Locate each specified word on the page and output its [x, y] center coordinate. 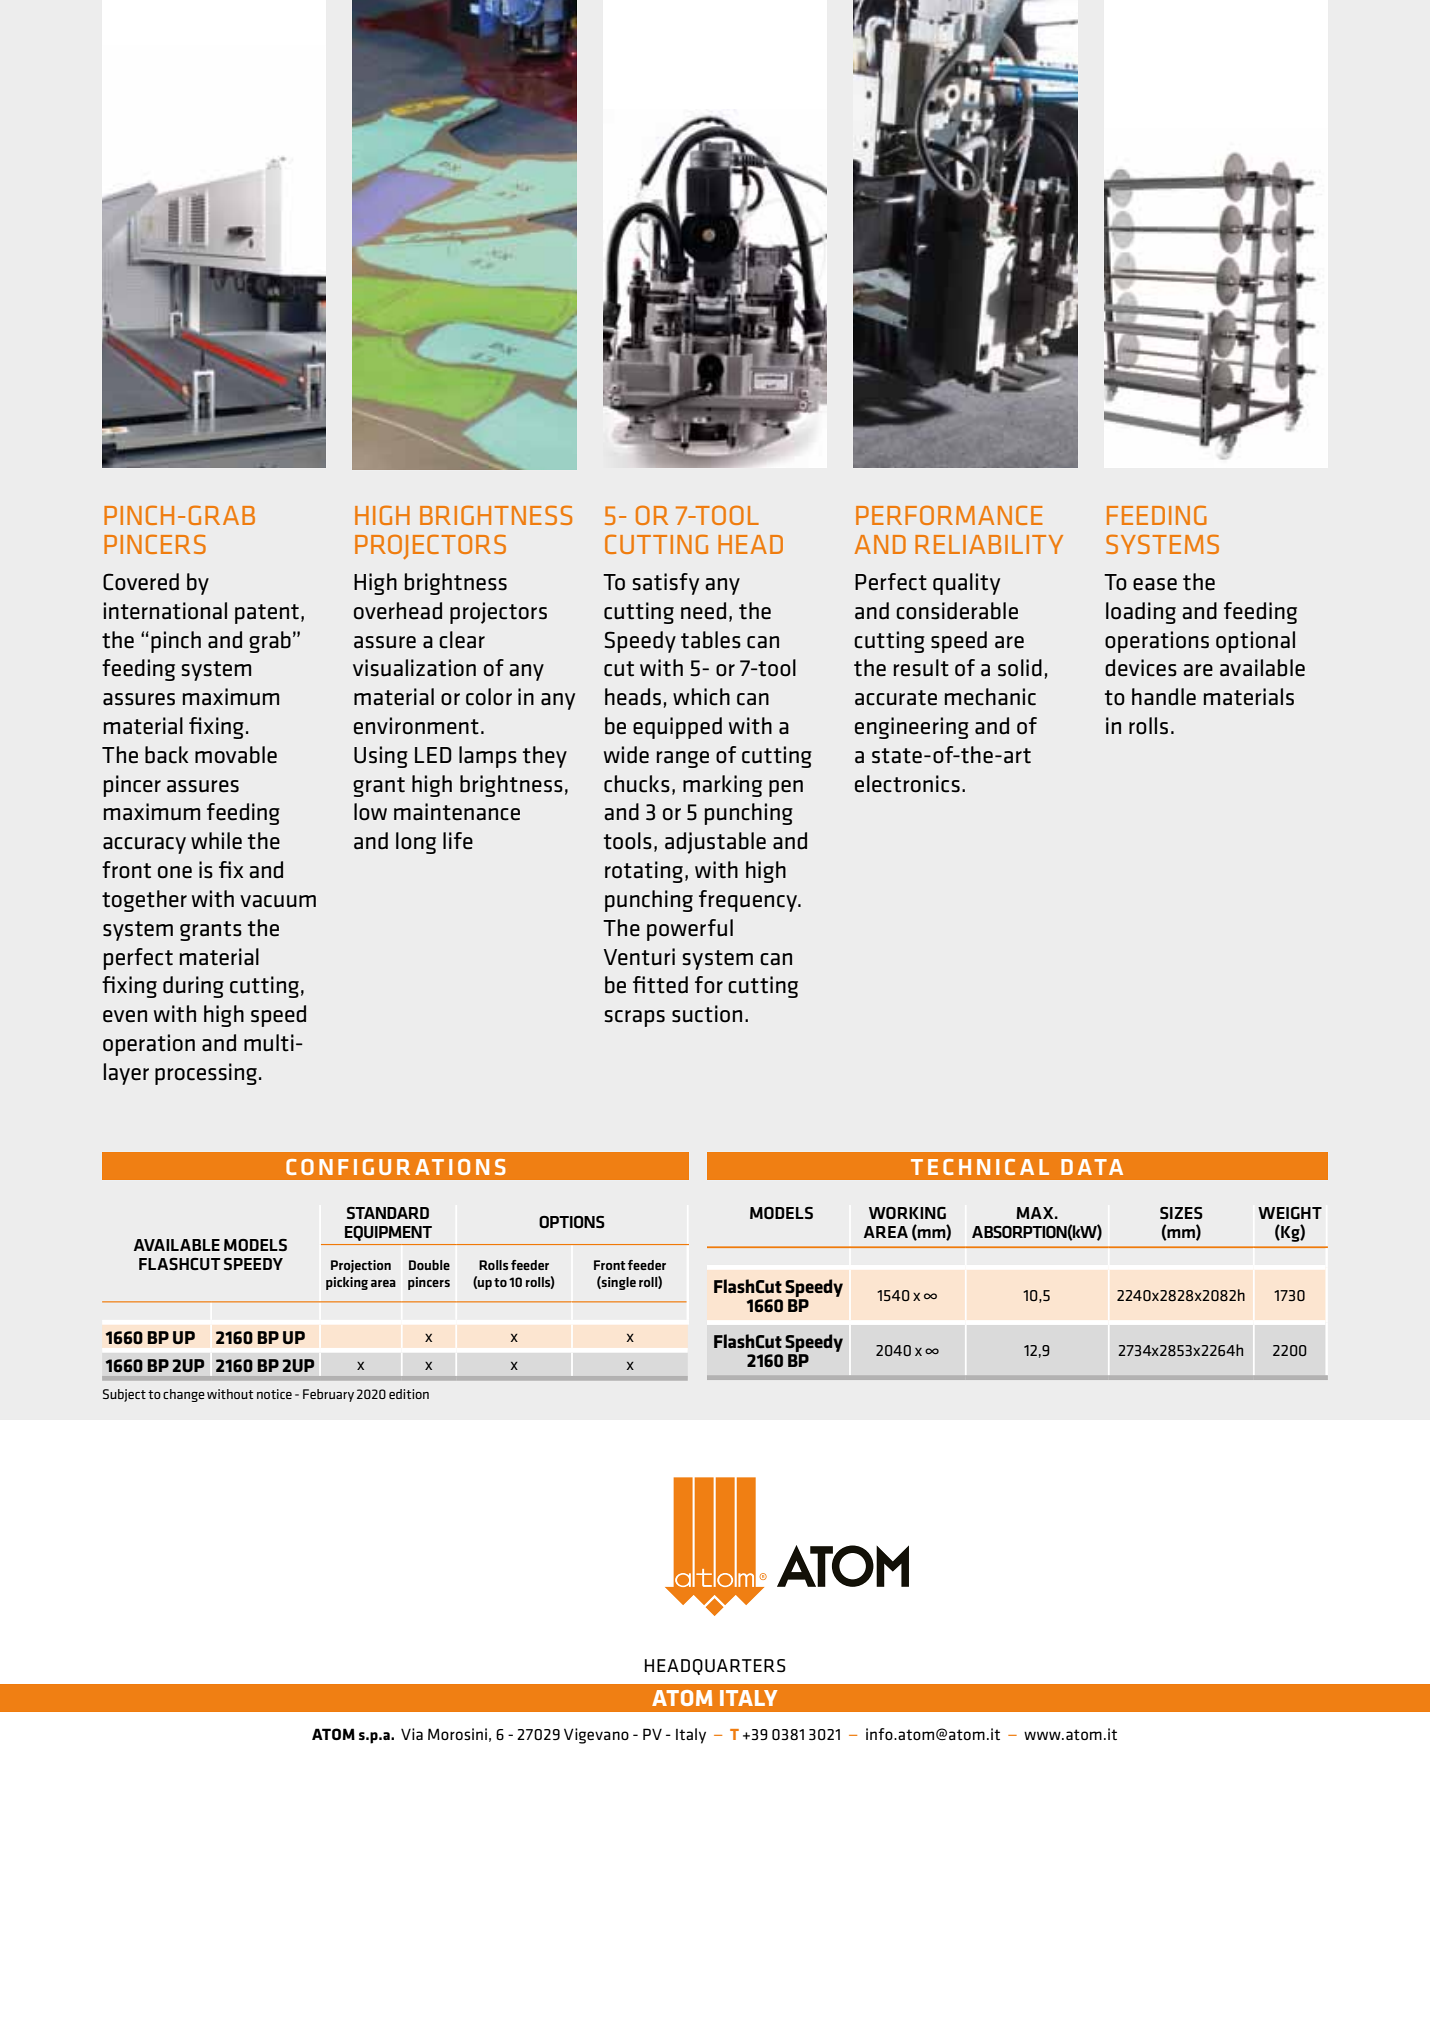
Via [412, 1734]
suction [707, 1014]
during [193, 987]
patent [267, 614]
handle [1164, 697]
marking [722, 786]
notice [274, 1394]
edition [409, 1394]
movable [236, 755]
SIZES [1181, 1213]
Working [907, 1213]
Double [429, 1265]
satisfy [666, 584]
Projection [361, 1266]
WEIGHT [1290, 1213]
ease [1155, 584]
